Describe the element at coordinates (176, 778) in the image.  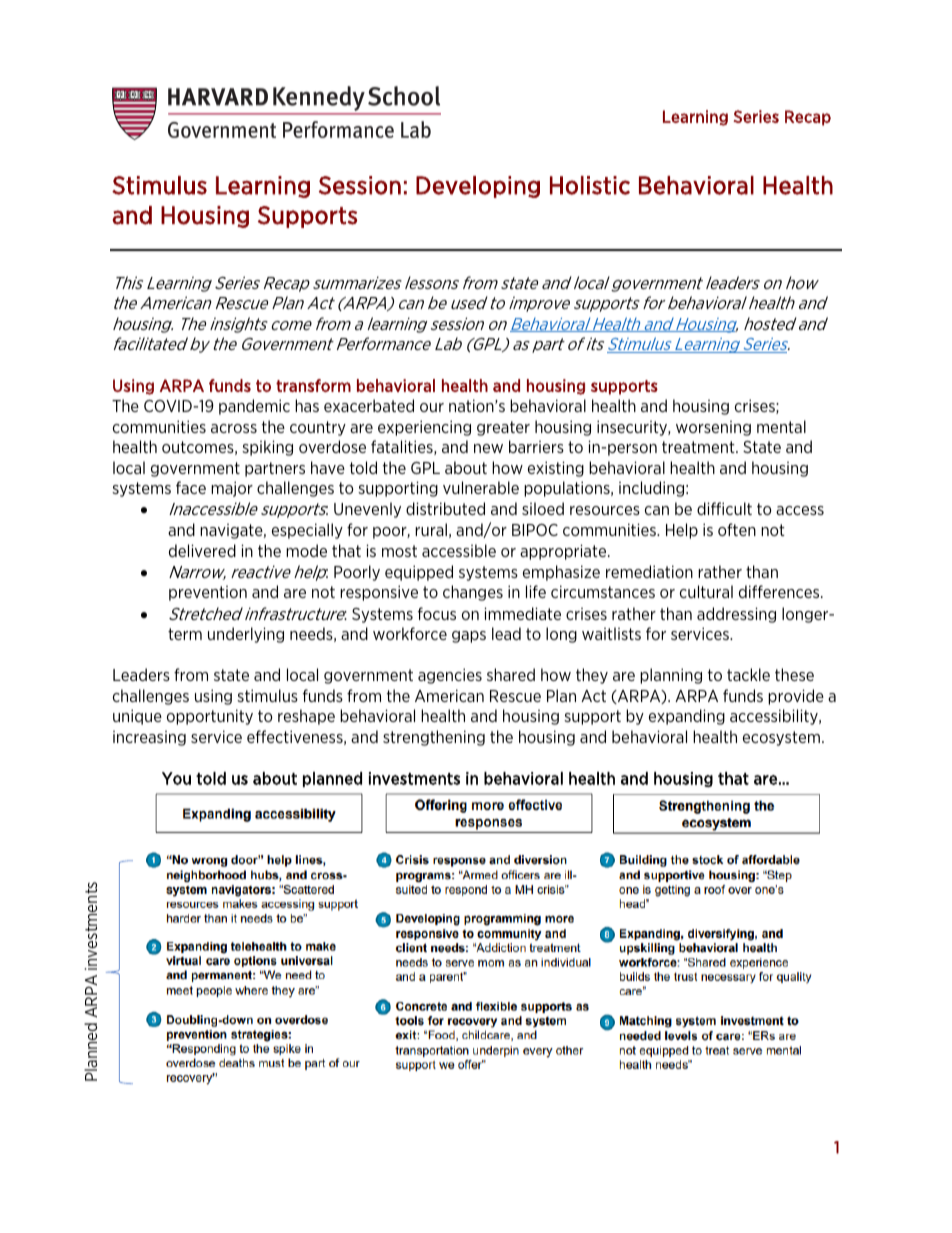
I see `You` at that location.
